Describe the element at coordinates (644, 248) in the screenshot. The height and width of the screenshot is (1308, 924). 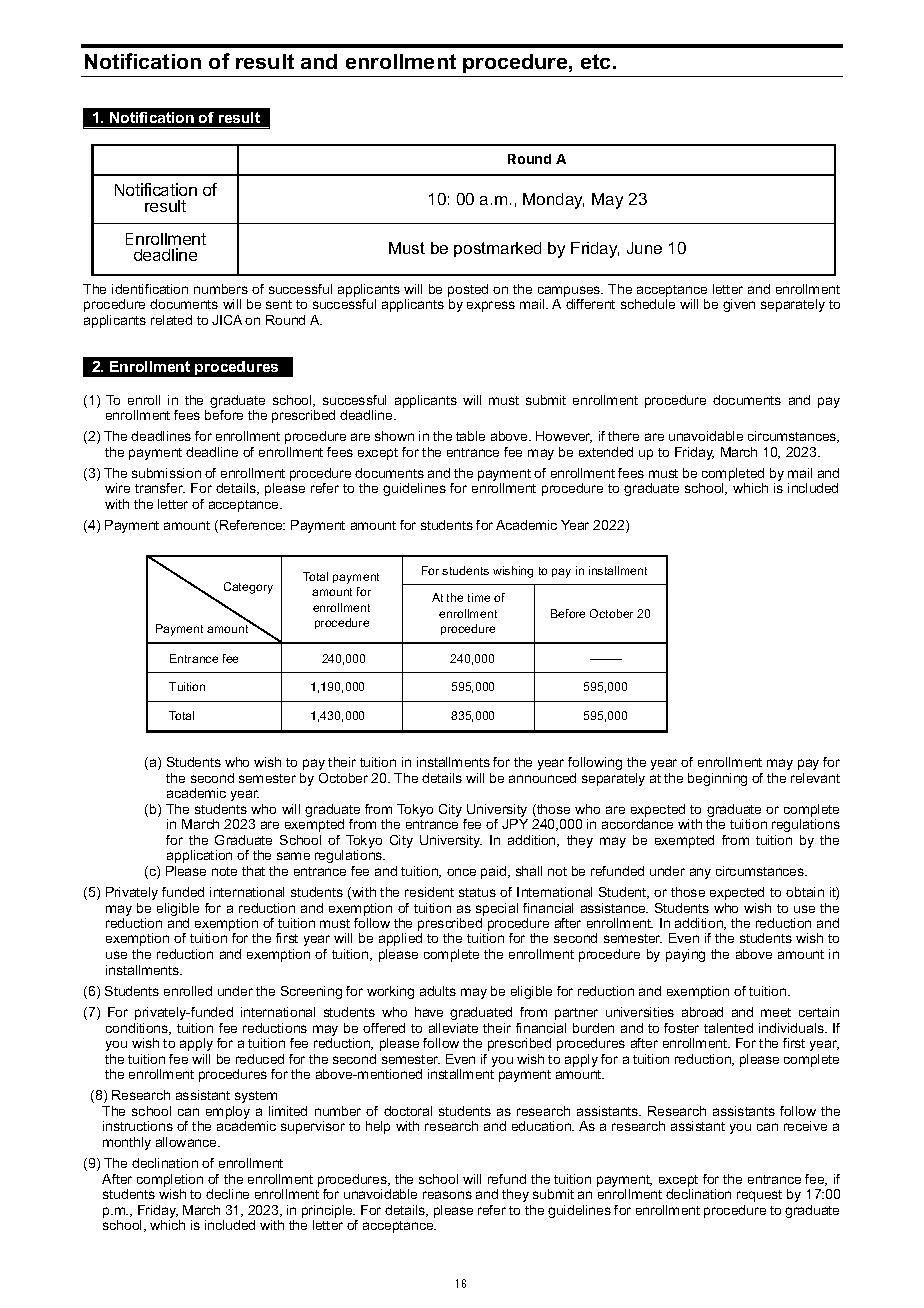
I see `June` at that location.
